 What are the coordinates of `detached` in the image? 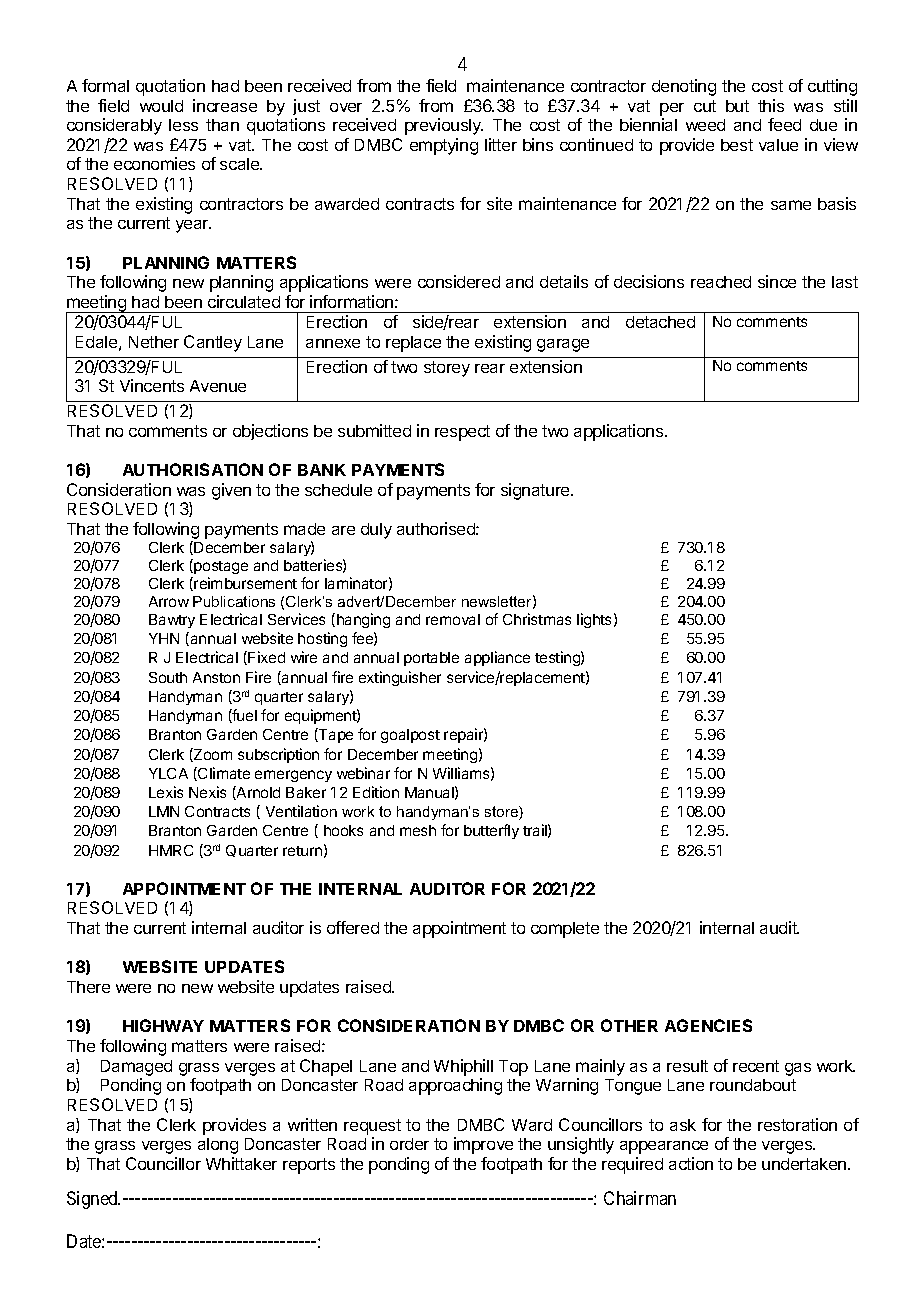 It's located at (660, 322).
